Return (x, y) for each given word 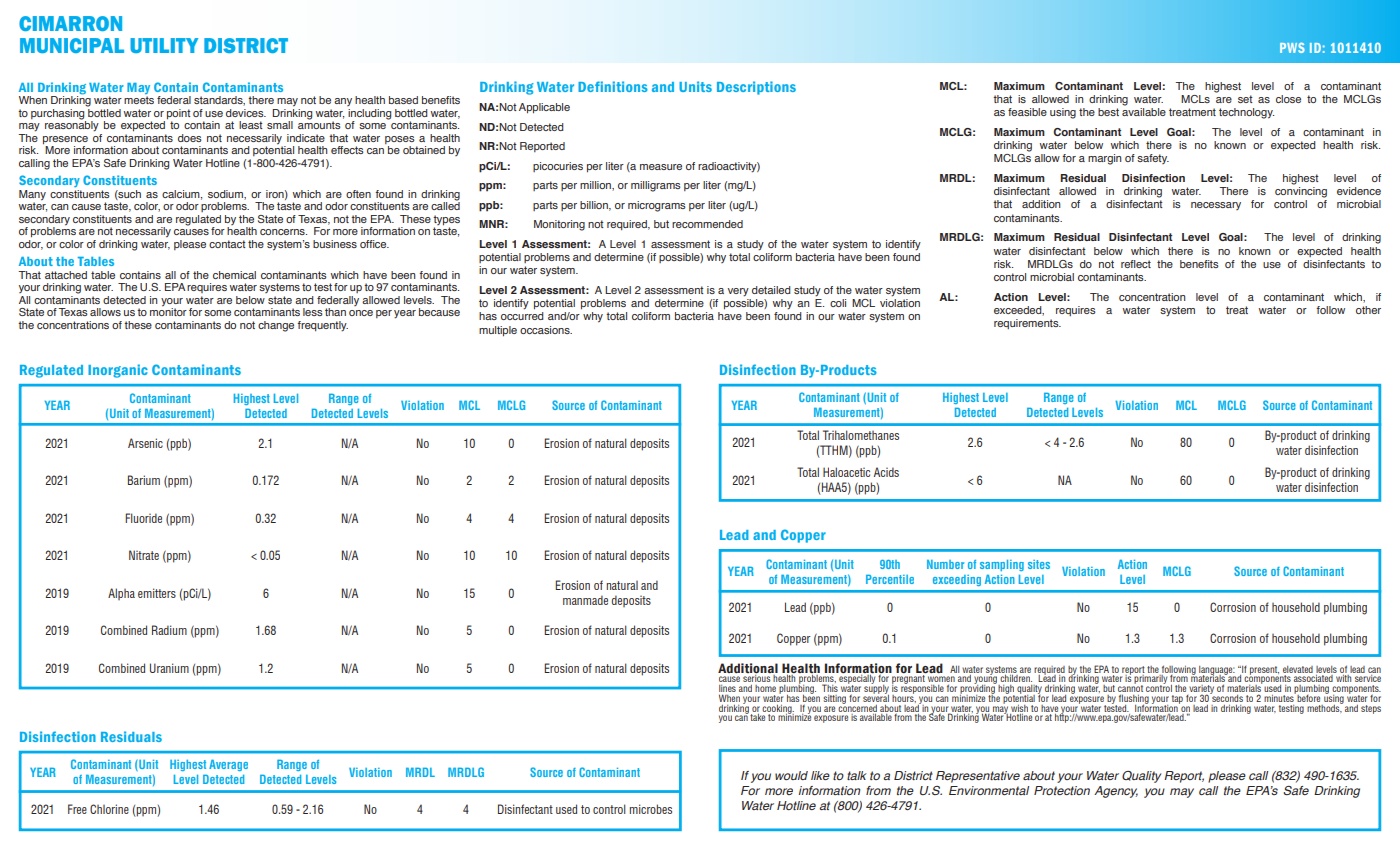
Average (228, 765)
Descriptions (756, 88)
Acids (886, 472)
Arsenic (145, 443)
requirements (1027, 324)
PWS (1292, 48)
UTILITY (164, 45)
